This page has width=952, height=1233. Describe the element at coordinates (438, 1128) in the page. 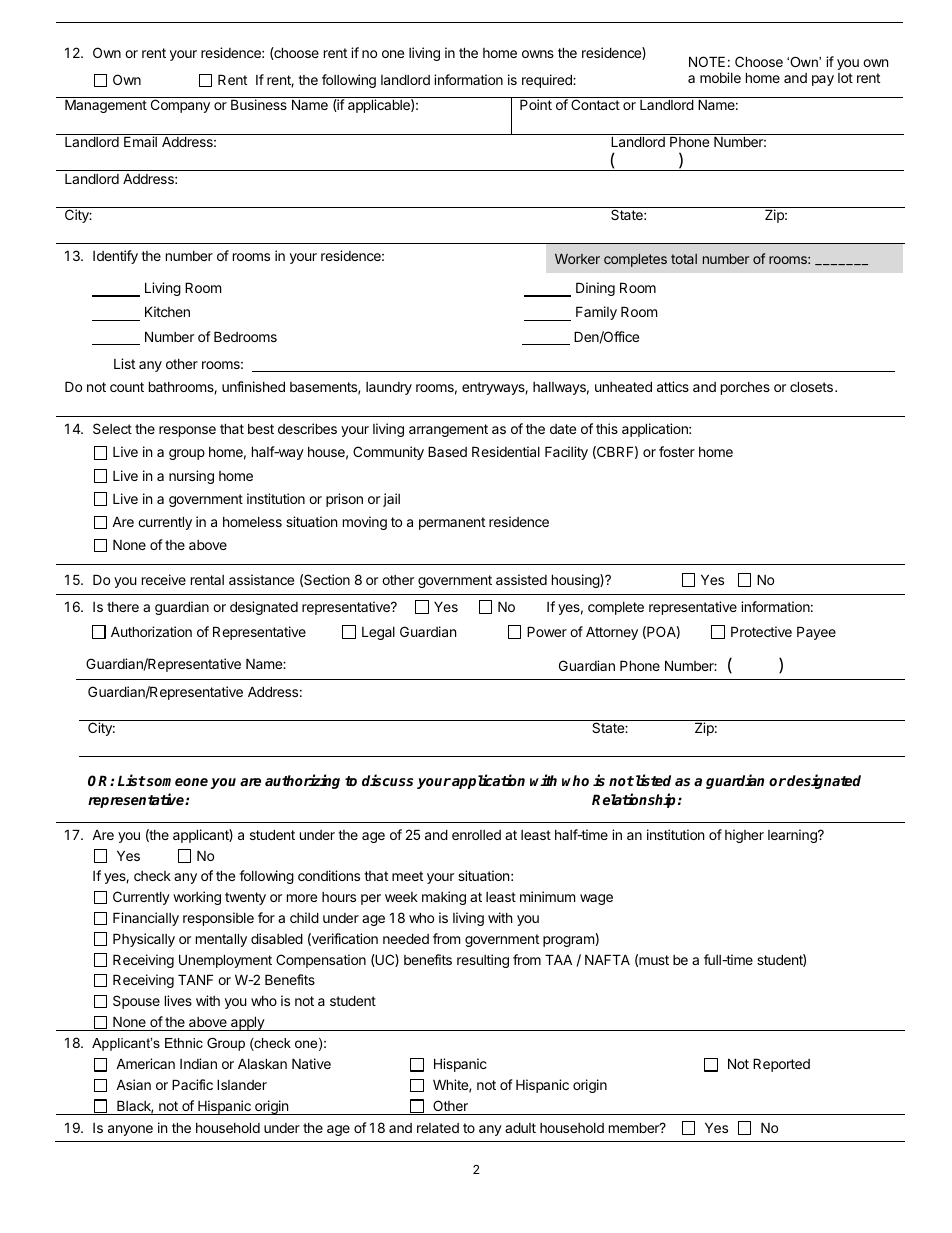

I see `related` at that location.
